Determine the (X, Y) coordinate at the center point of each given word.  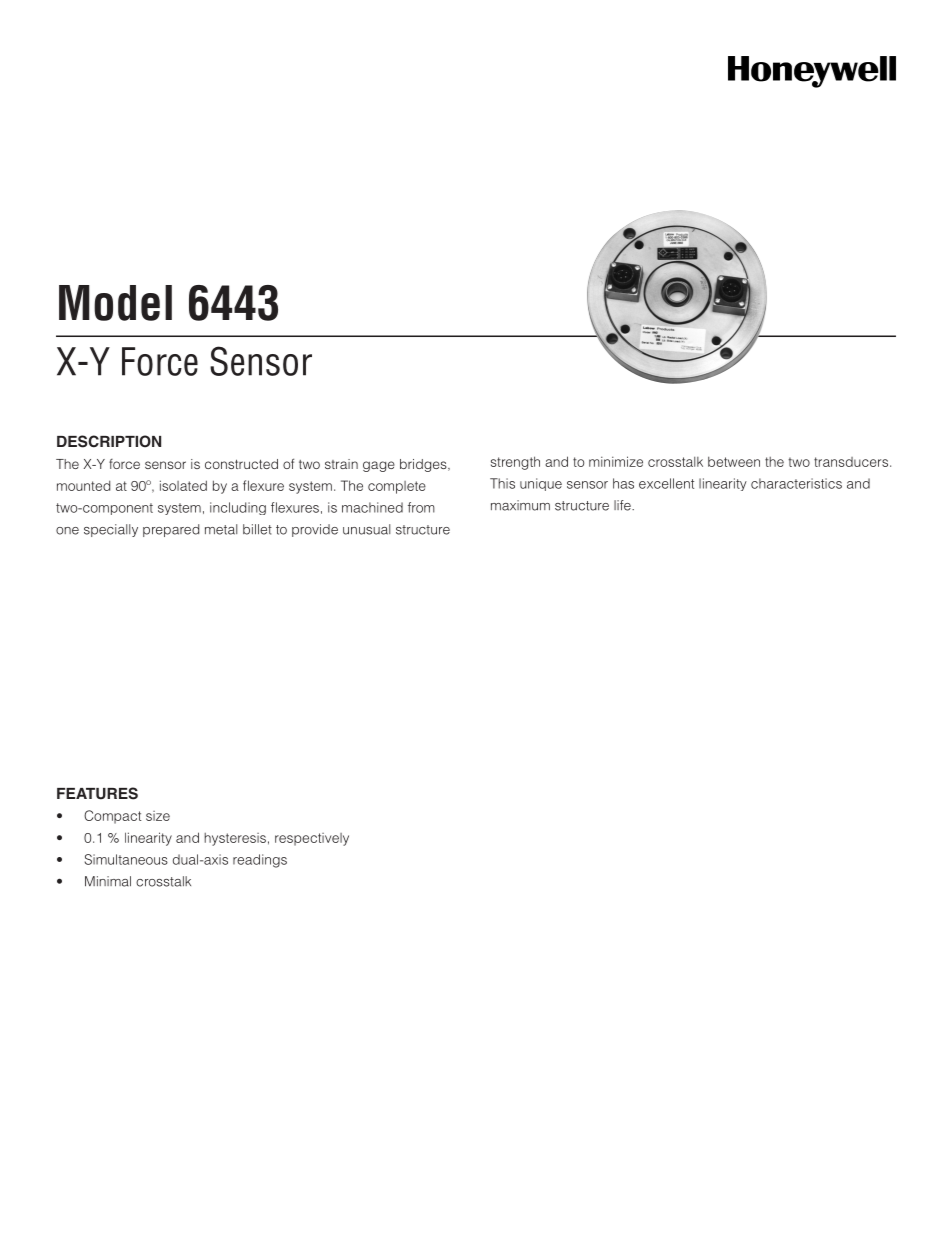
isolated (183, 485)
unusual (366, 529)
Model (115, 303)
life (623, 505)
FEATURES (97, 793)
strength (515, 463)
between (734, 461)
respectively (312, 839)
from (421, 507)
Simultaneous (126, 859)
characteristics (796, 483)
